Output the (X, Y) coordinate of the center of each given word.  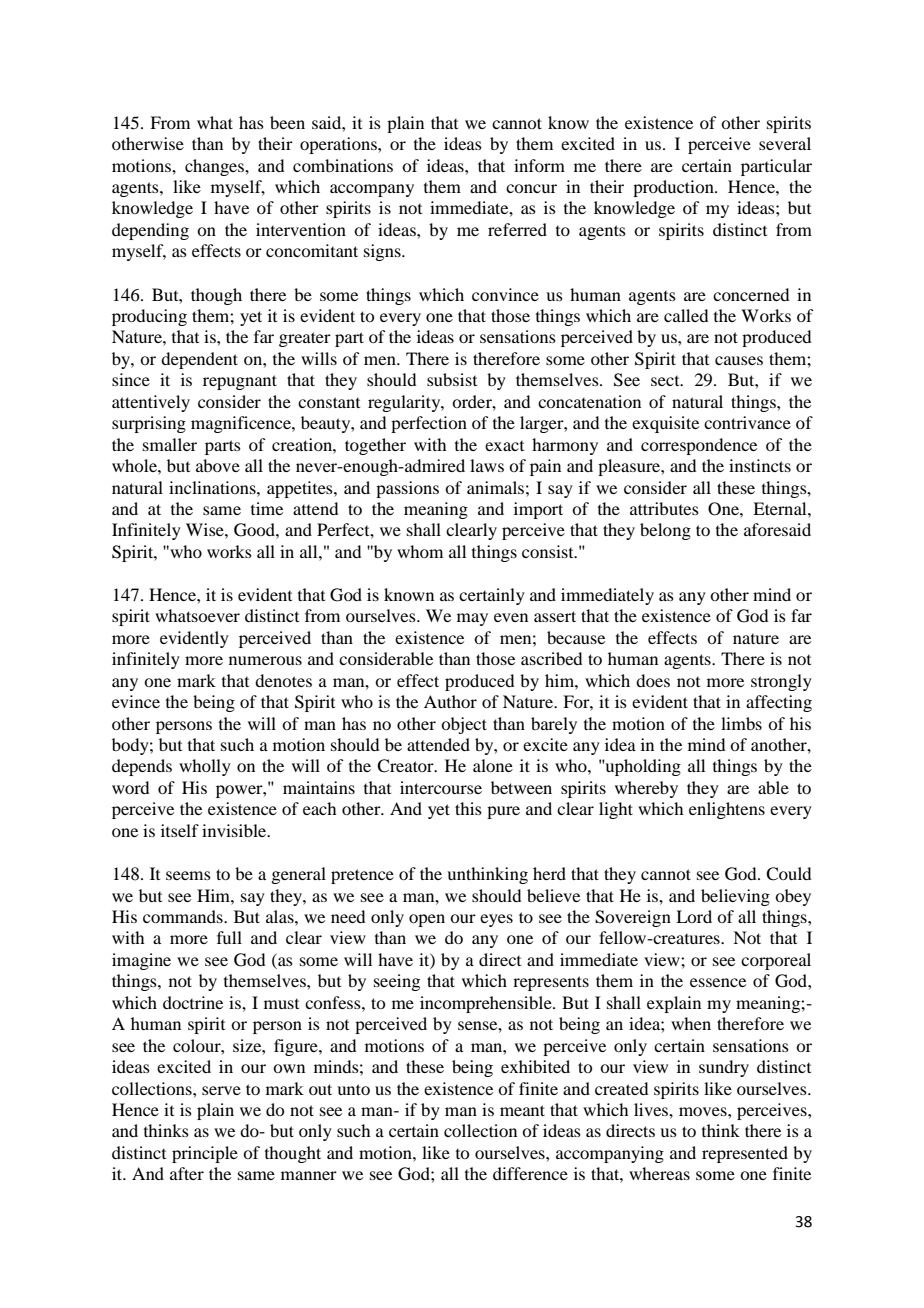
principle (205, 1154)
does (653, 680)
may (472, 619)
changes (215, 167)
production (674, 188)
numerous (265, 660)
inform (539, 165)
